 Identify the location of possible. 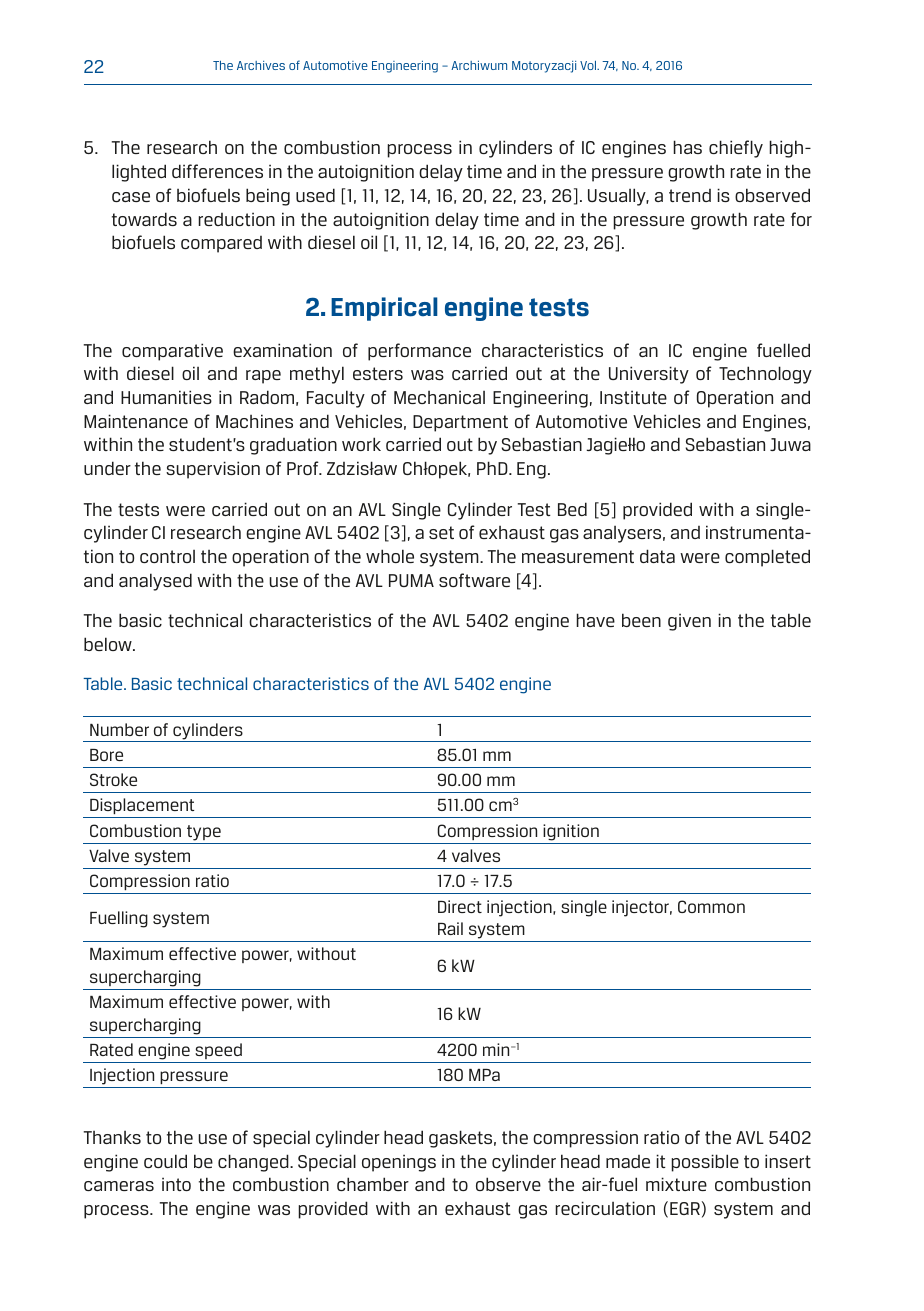
(705, 1163).
